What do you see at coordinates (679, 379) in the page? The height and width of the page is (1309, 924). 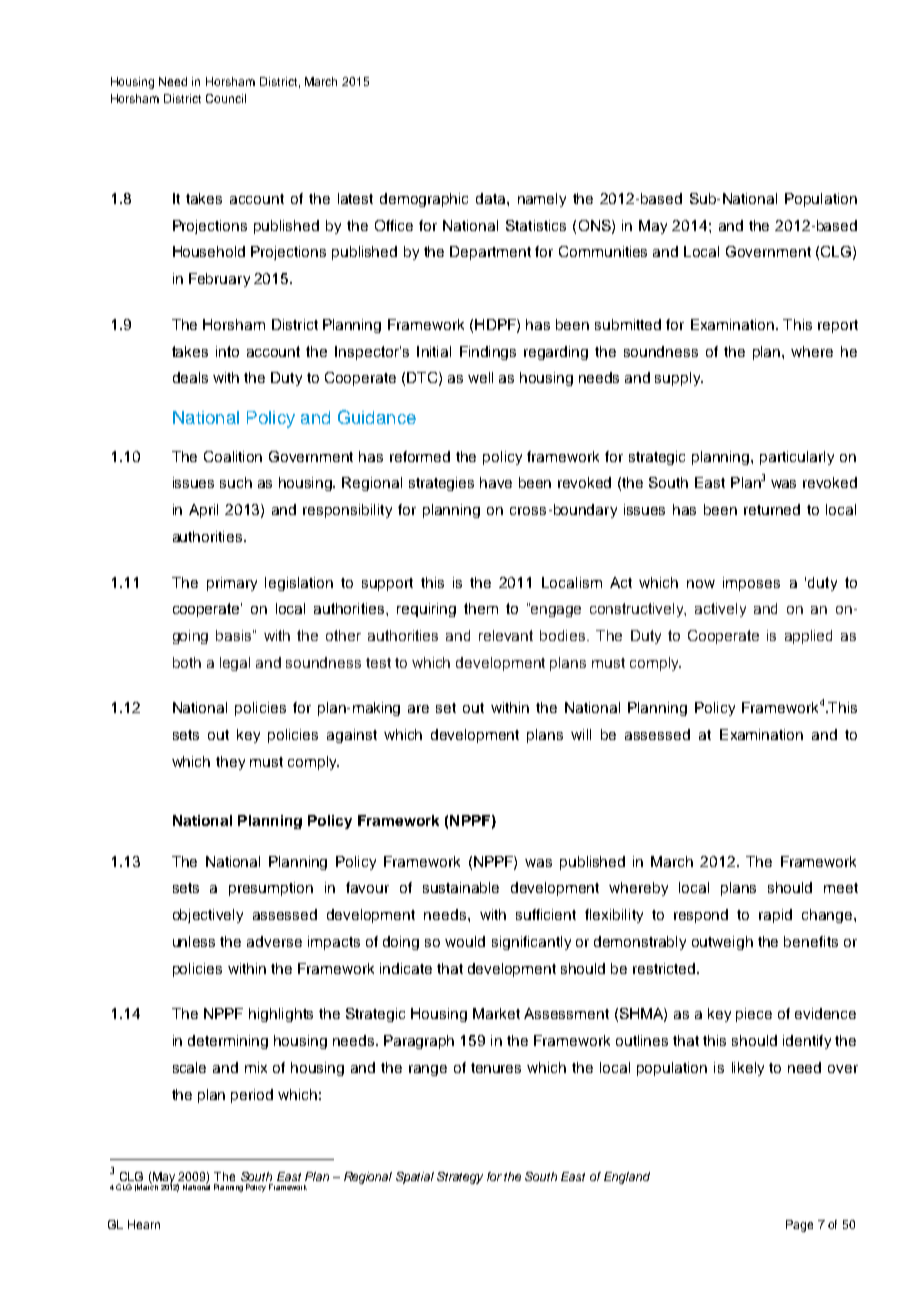 I see `supply` at bounding box center [679, 379].
